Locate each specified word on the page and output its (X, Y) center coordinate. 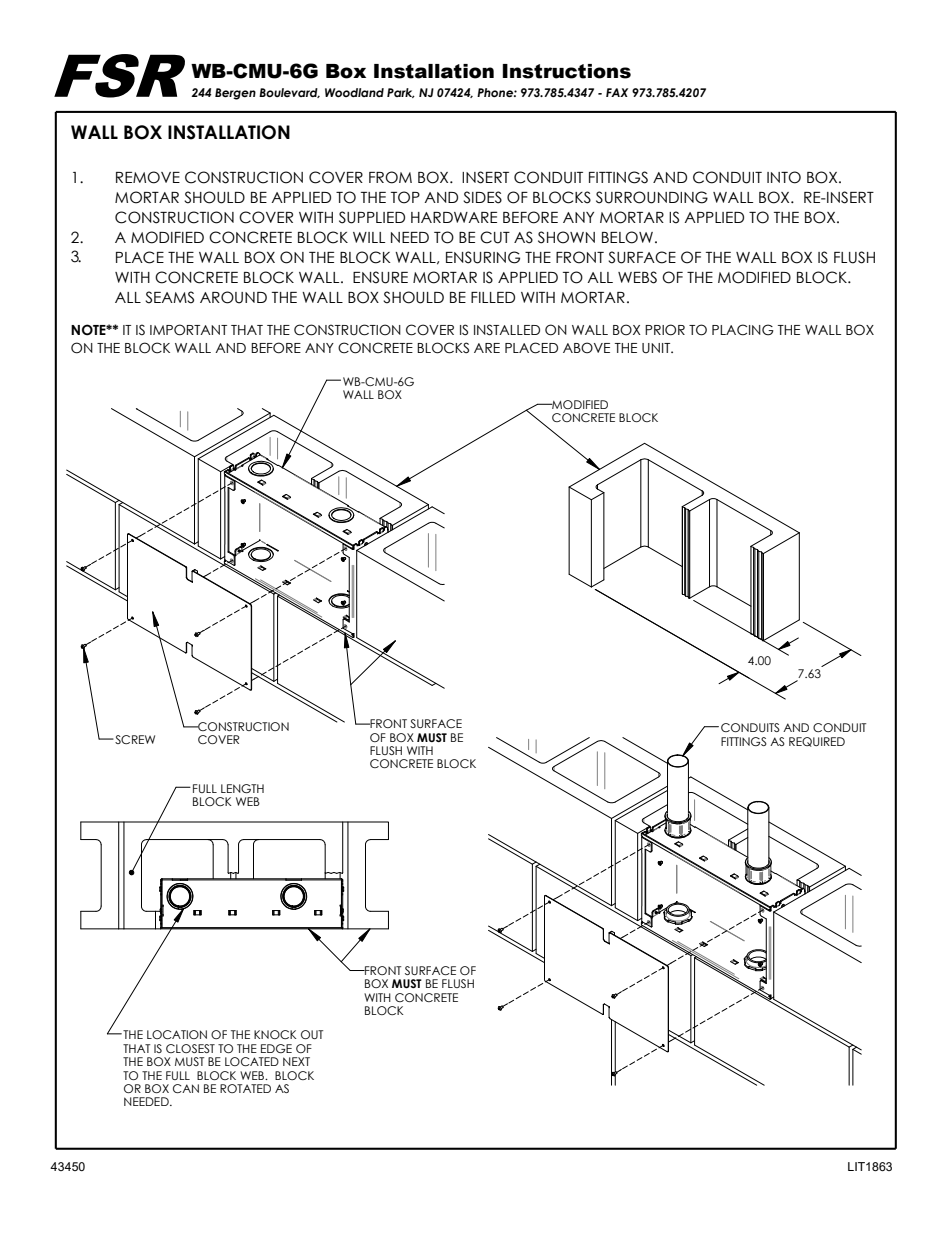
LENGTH (242, 788)
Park (401, 93)
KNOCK (275, 1034)
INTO (784, 177)
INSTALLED (507, 330)
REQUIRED (817, 742)
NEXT (296, 1061)
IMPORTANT (188, 330)
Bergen (235, 94)
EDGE (276, 1048)
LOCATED (252, 1061)
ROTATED (245, 1088)
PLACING (743, 330)
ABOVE (586, 348)
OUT (312, 1034)
